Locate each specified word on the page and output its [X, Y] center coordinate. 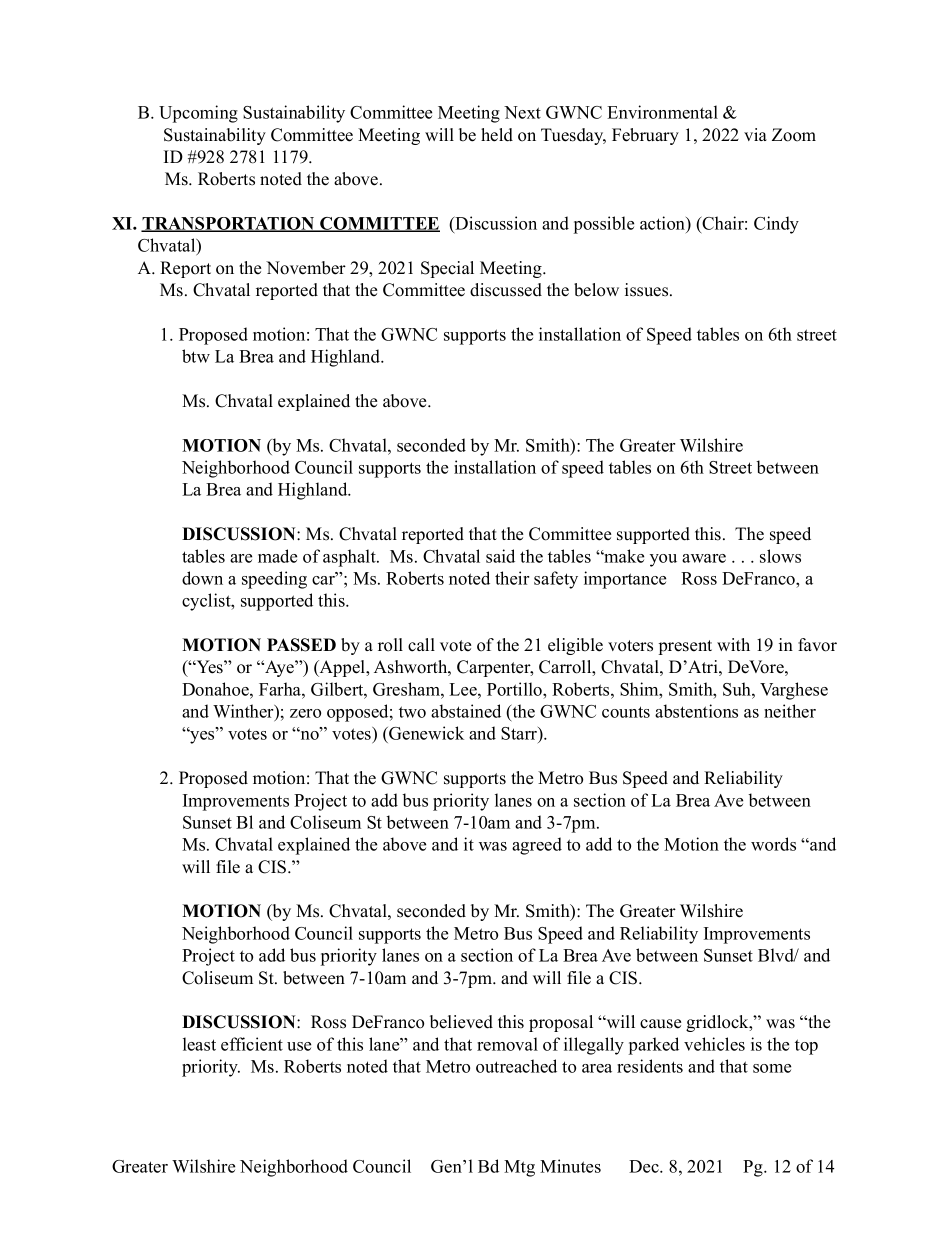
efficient [252, 1044]
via [755, 134]
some [772, 1068]
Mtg [519, 1168]
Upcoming [198, 114]
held [497, 135]
